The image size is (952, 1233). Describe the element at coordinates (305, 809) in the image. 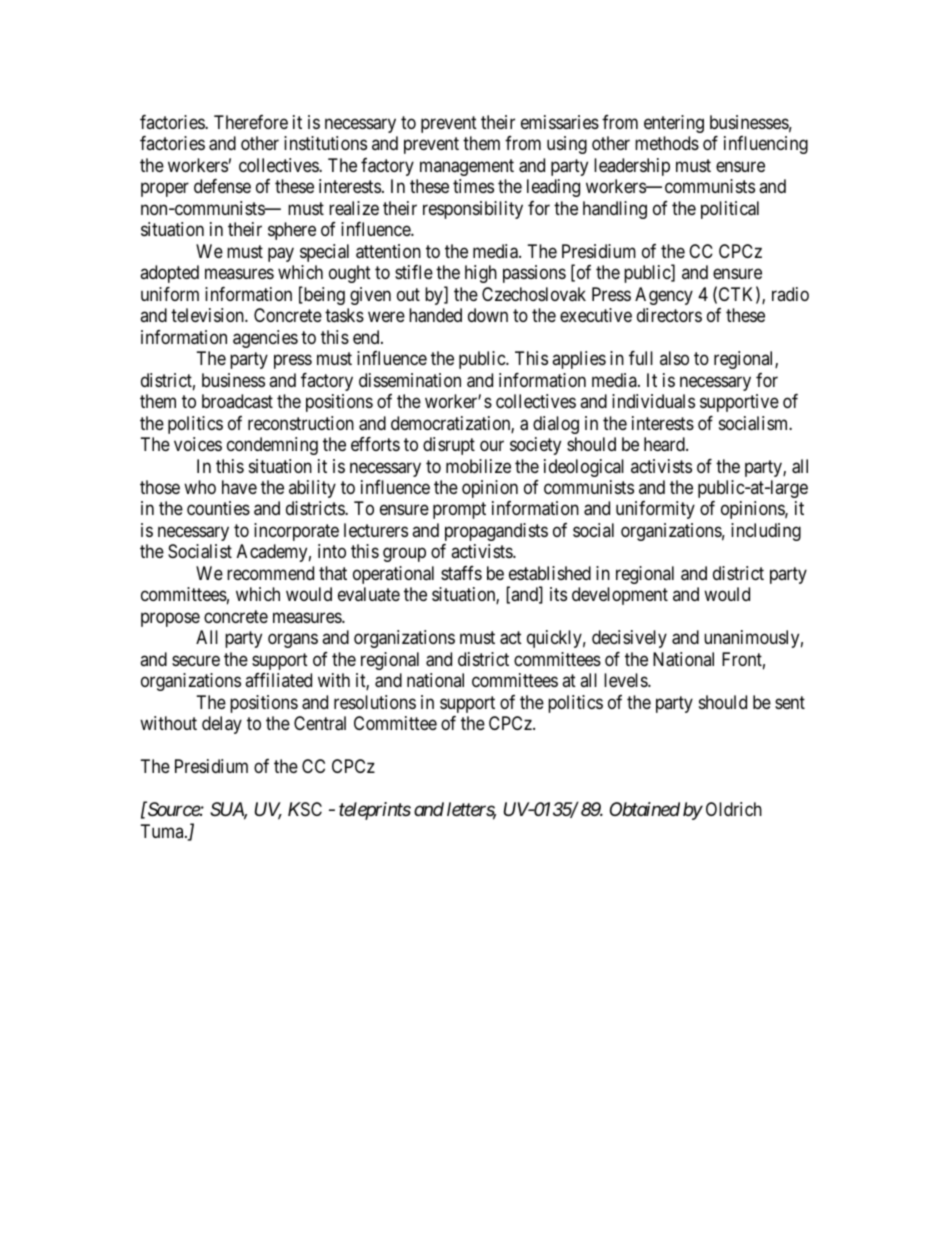

I see `KSC` at that location.
